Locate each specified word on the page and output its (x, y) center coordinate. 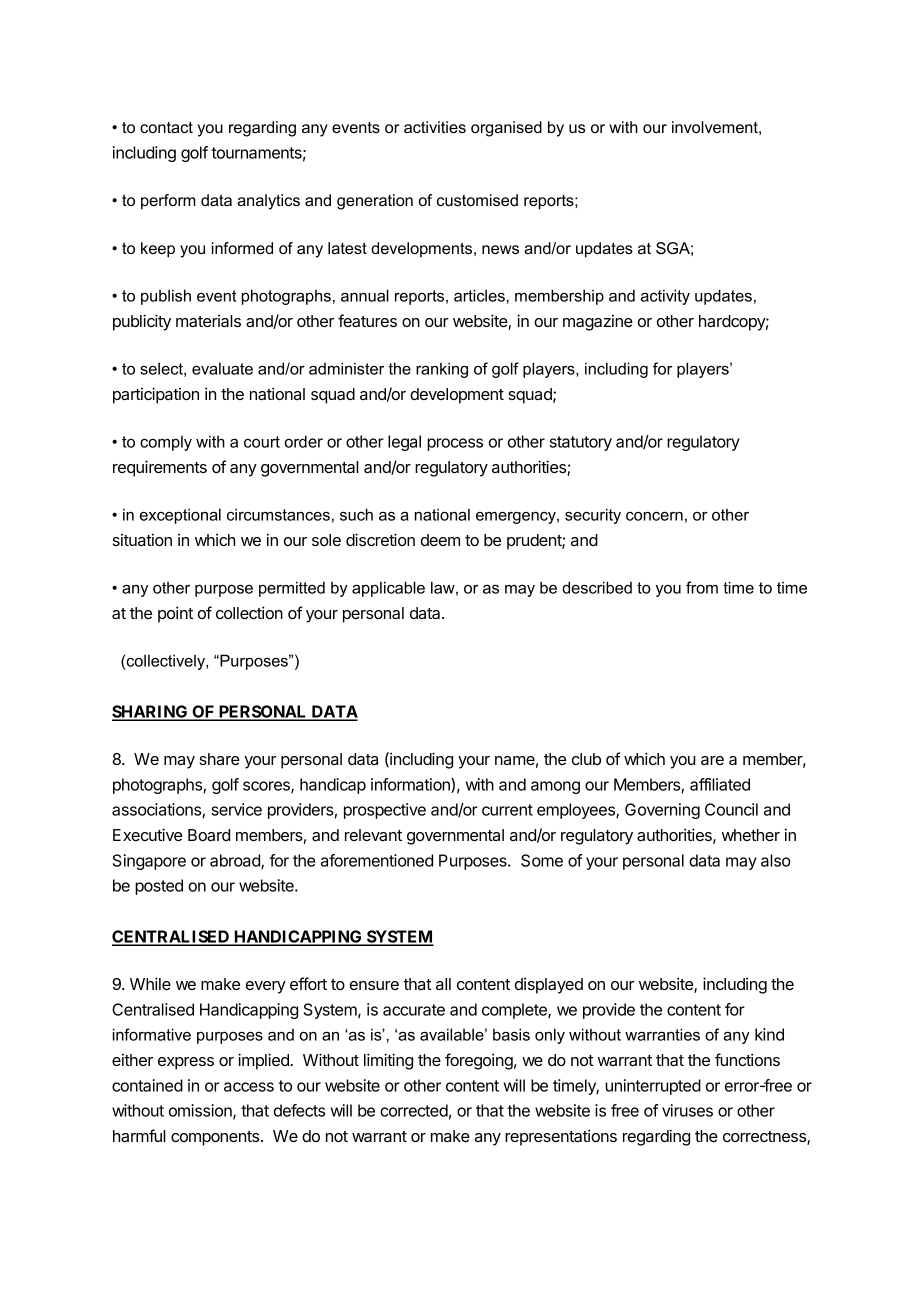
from (702, 587)
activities (435, 127)
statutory (581, 443)
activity (665, 297)
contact (166, 127)
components (216, 1138)
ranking (442, 370)
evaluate (222, 368)
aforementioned (377, 860)
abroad (236, 861)
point (175, 614)
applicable (388, 589)
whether (751, 835)
